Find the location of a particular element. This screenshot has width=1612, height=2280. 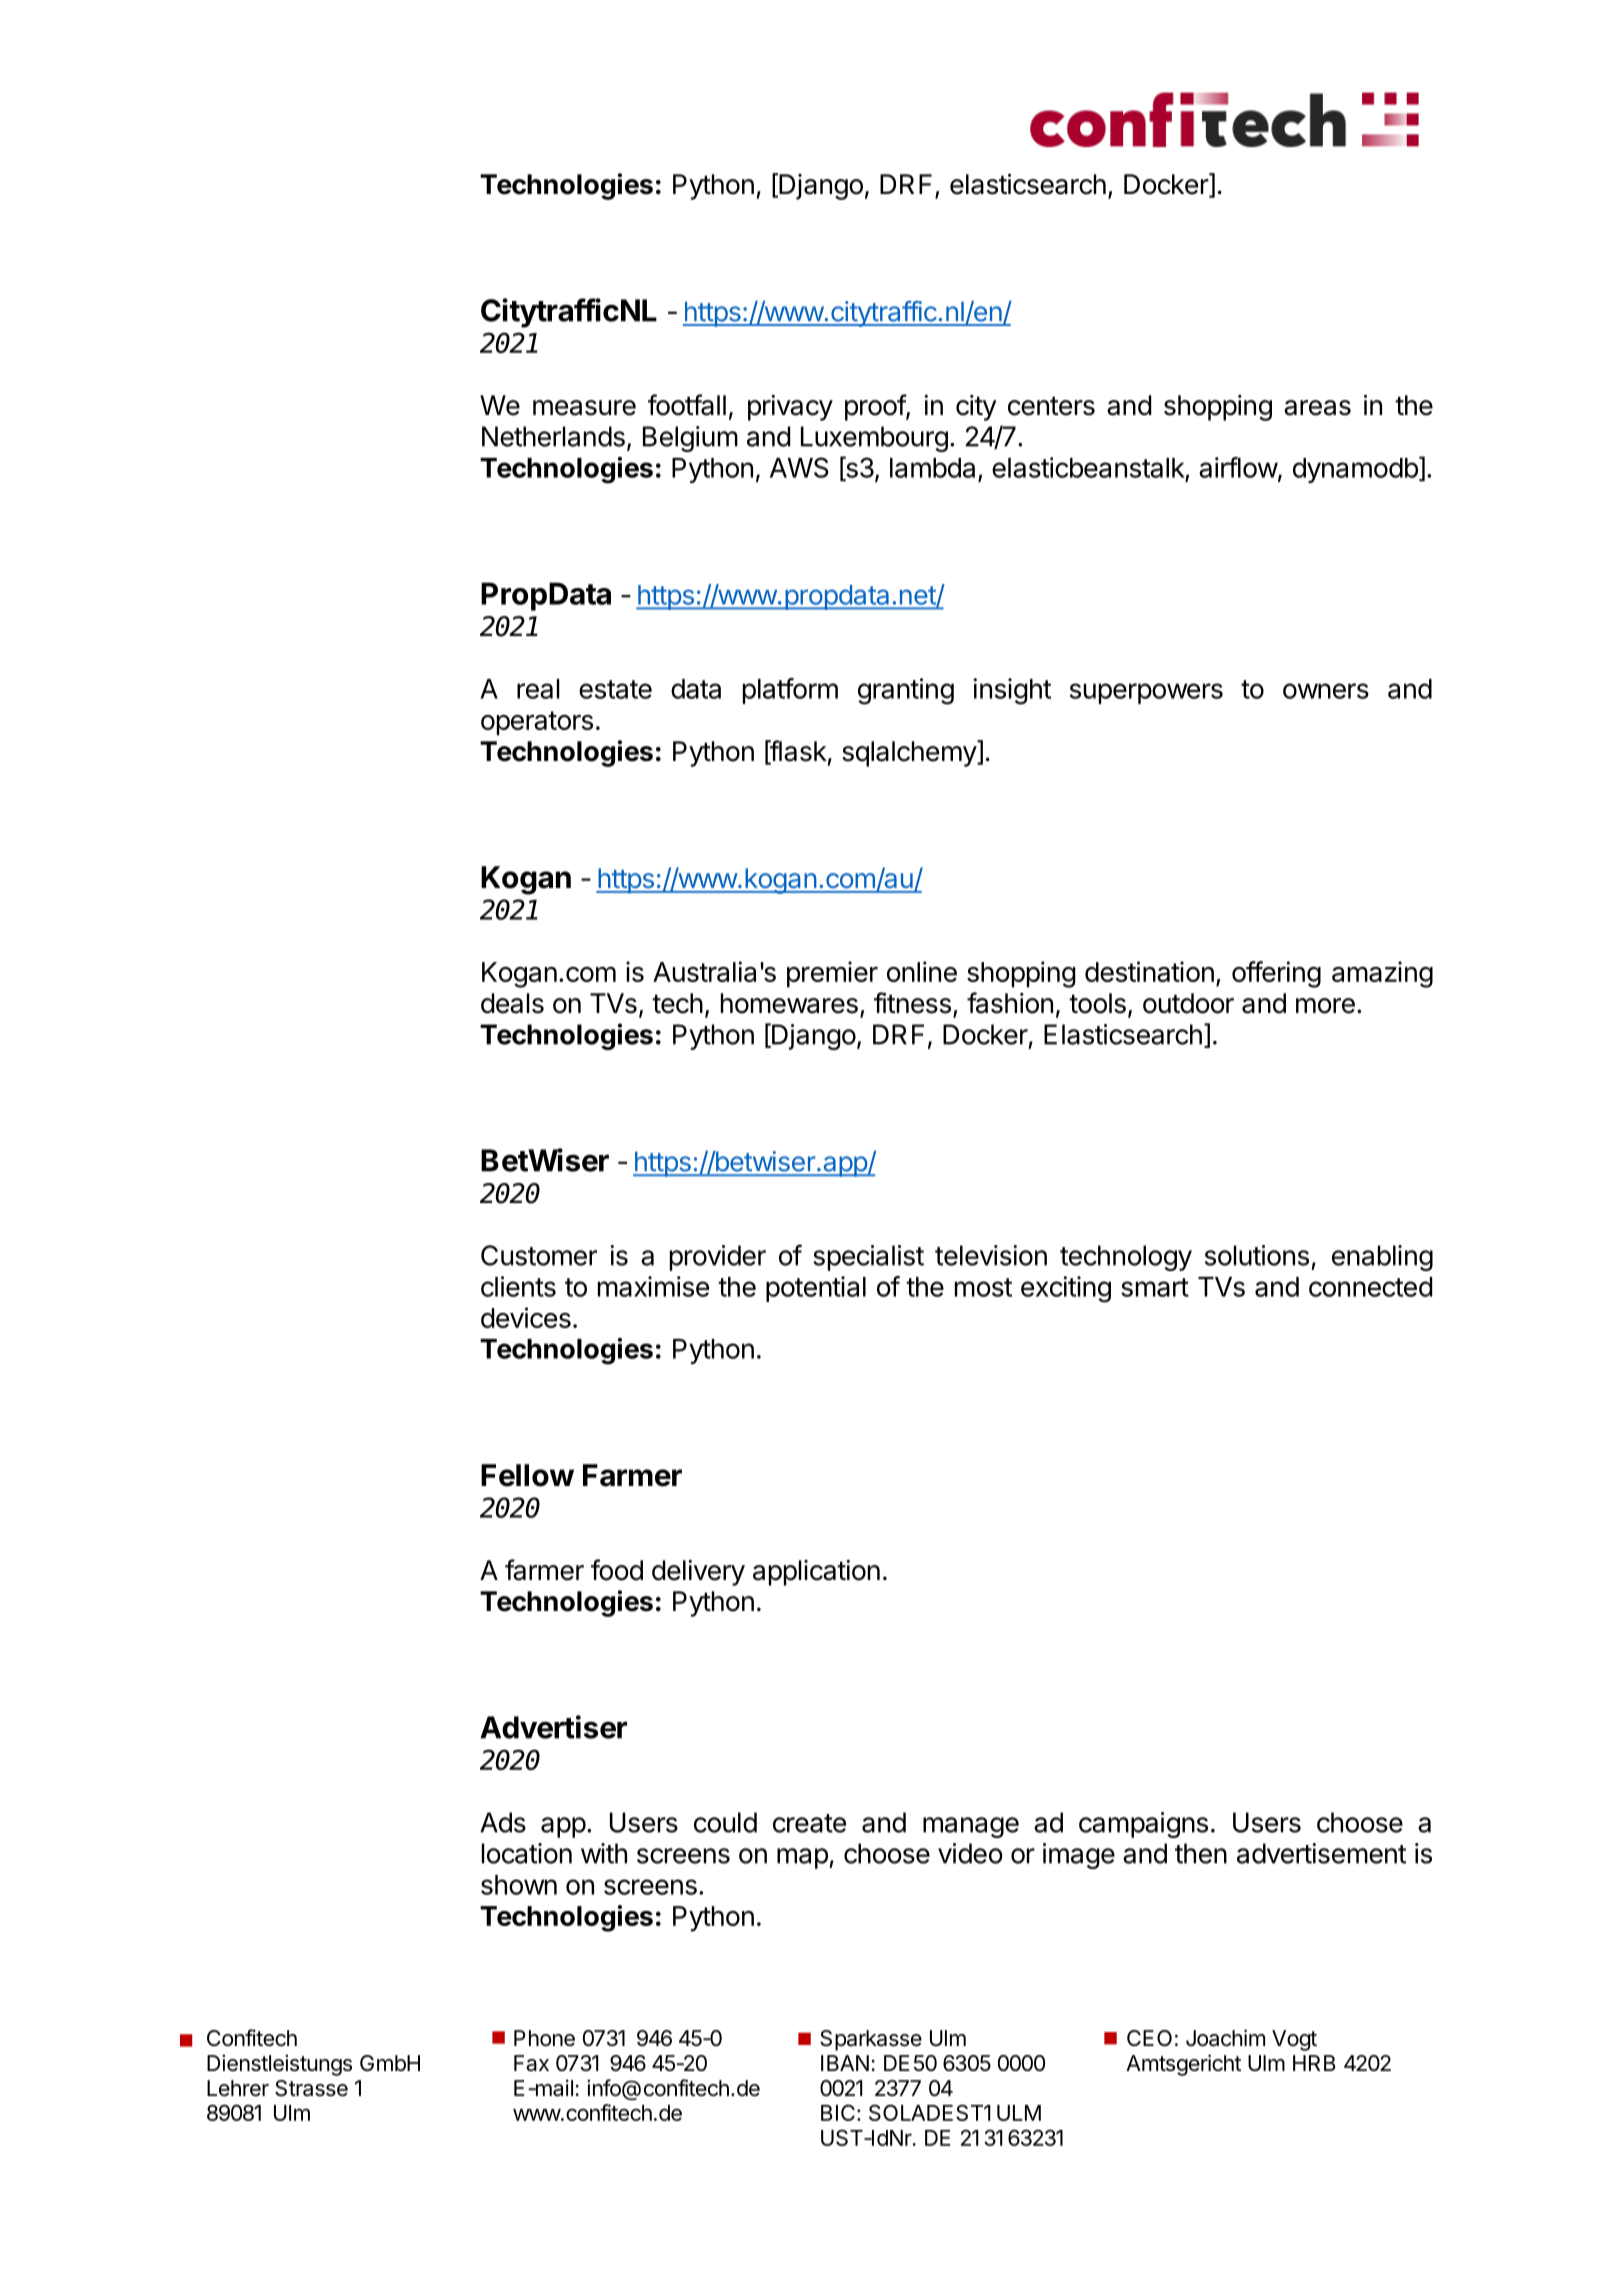

premier is located at coordinates (832, 974).
